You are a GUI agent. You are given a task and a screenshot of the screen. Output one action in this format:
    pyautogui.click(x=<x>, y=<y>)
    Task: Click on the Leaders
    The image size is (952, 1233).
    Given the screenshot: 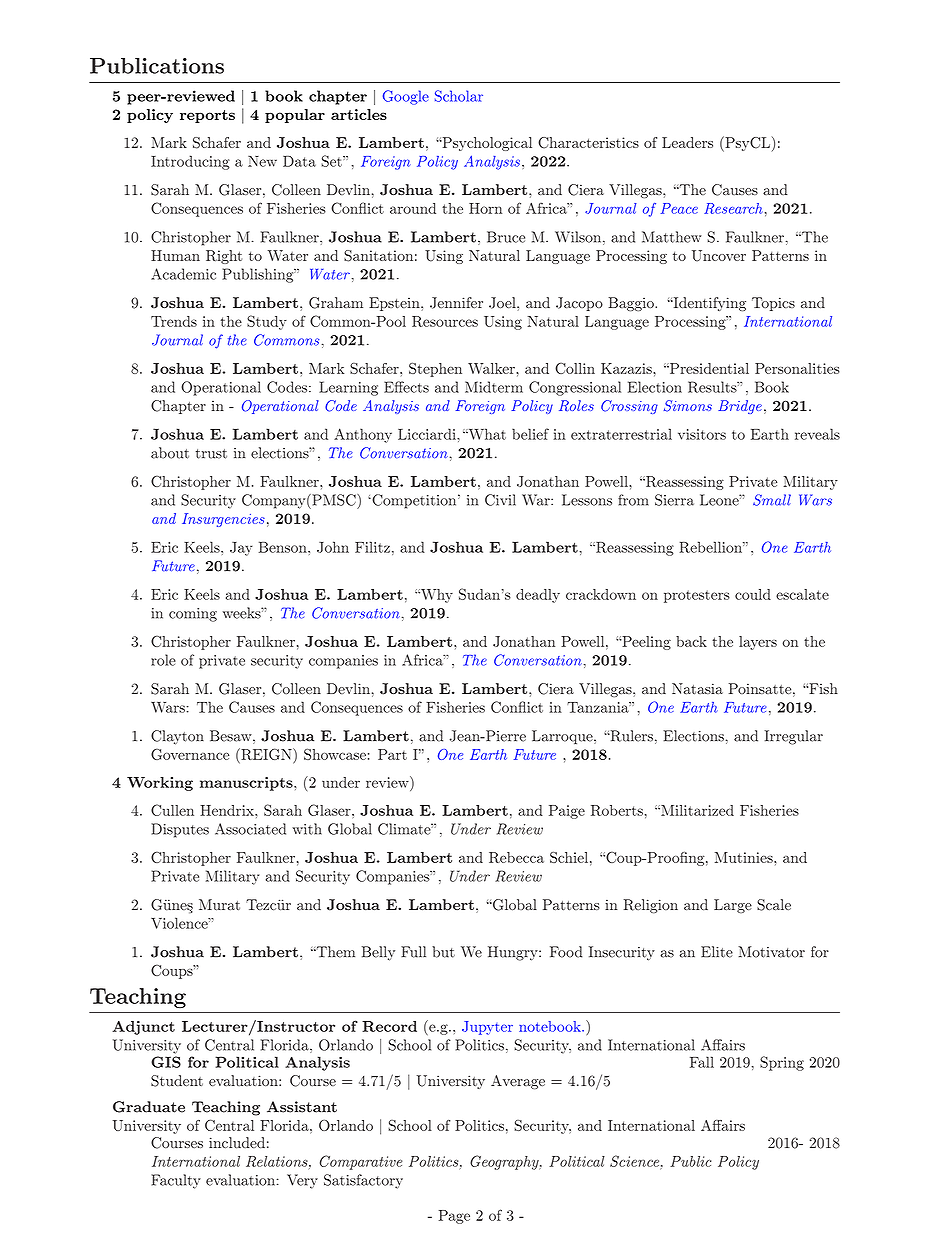 What is the action you would take?
    pyautogui.click(x=687, y=142)
